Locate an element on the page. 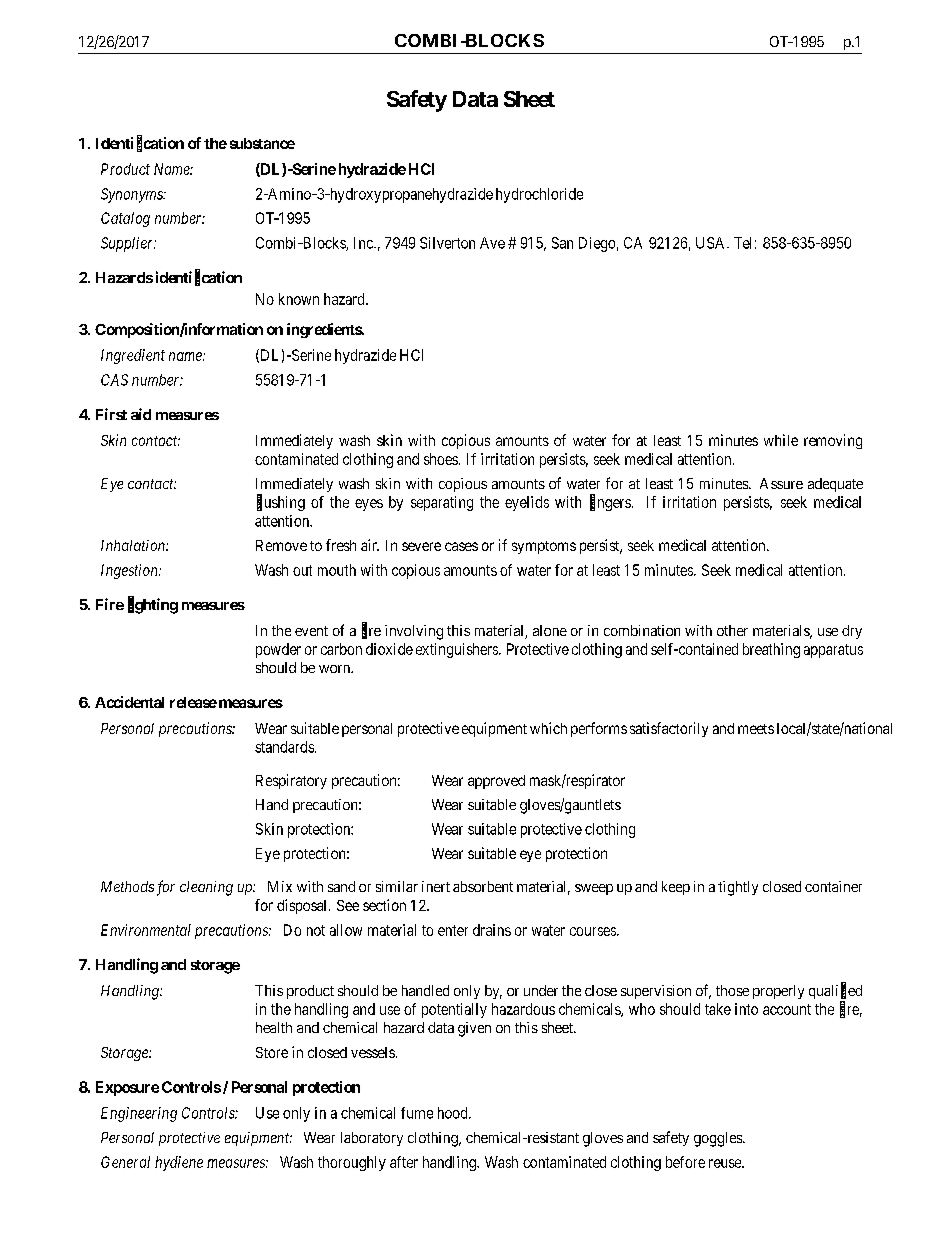 The width and height of the image is (952, 1233). USA is located at coordinates (712, 243).
